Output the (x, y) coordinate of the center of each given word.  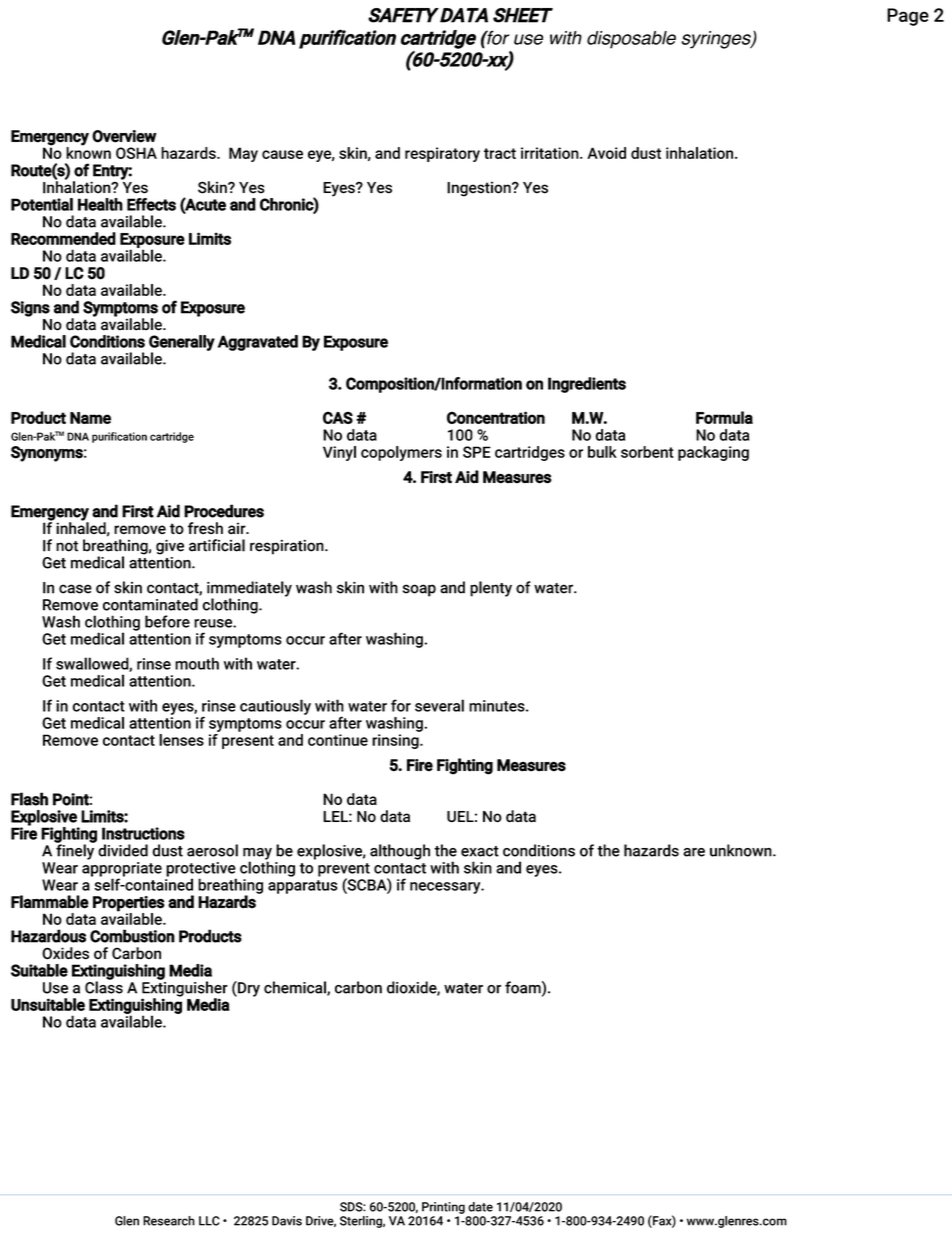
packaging (713, 453)
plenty (491, 589)
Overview (124, 136)
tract (500, 153)
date (480, 1207)
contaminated (150, 604)
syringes (717, 40)
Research (169, 1221)
